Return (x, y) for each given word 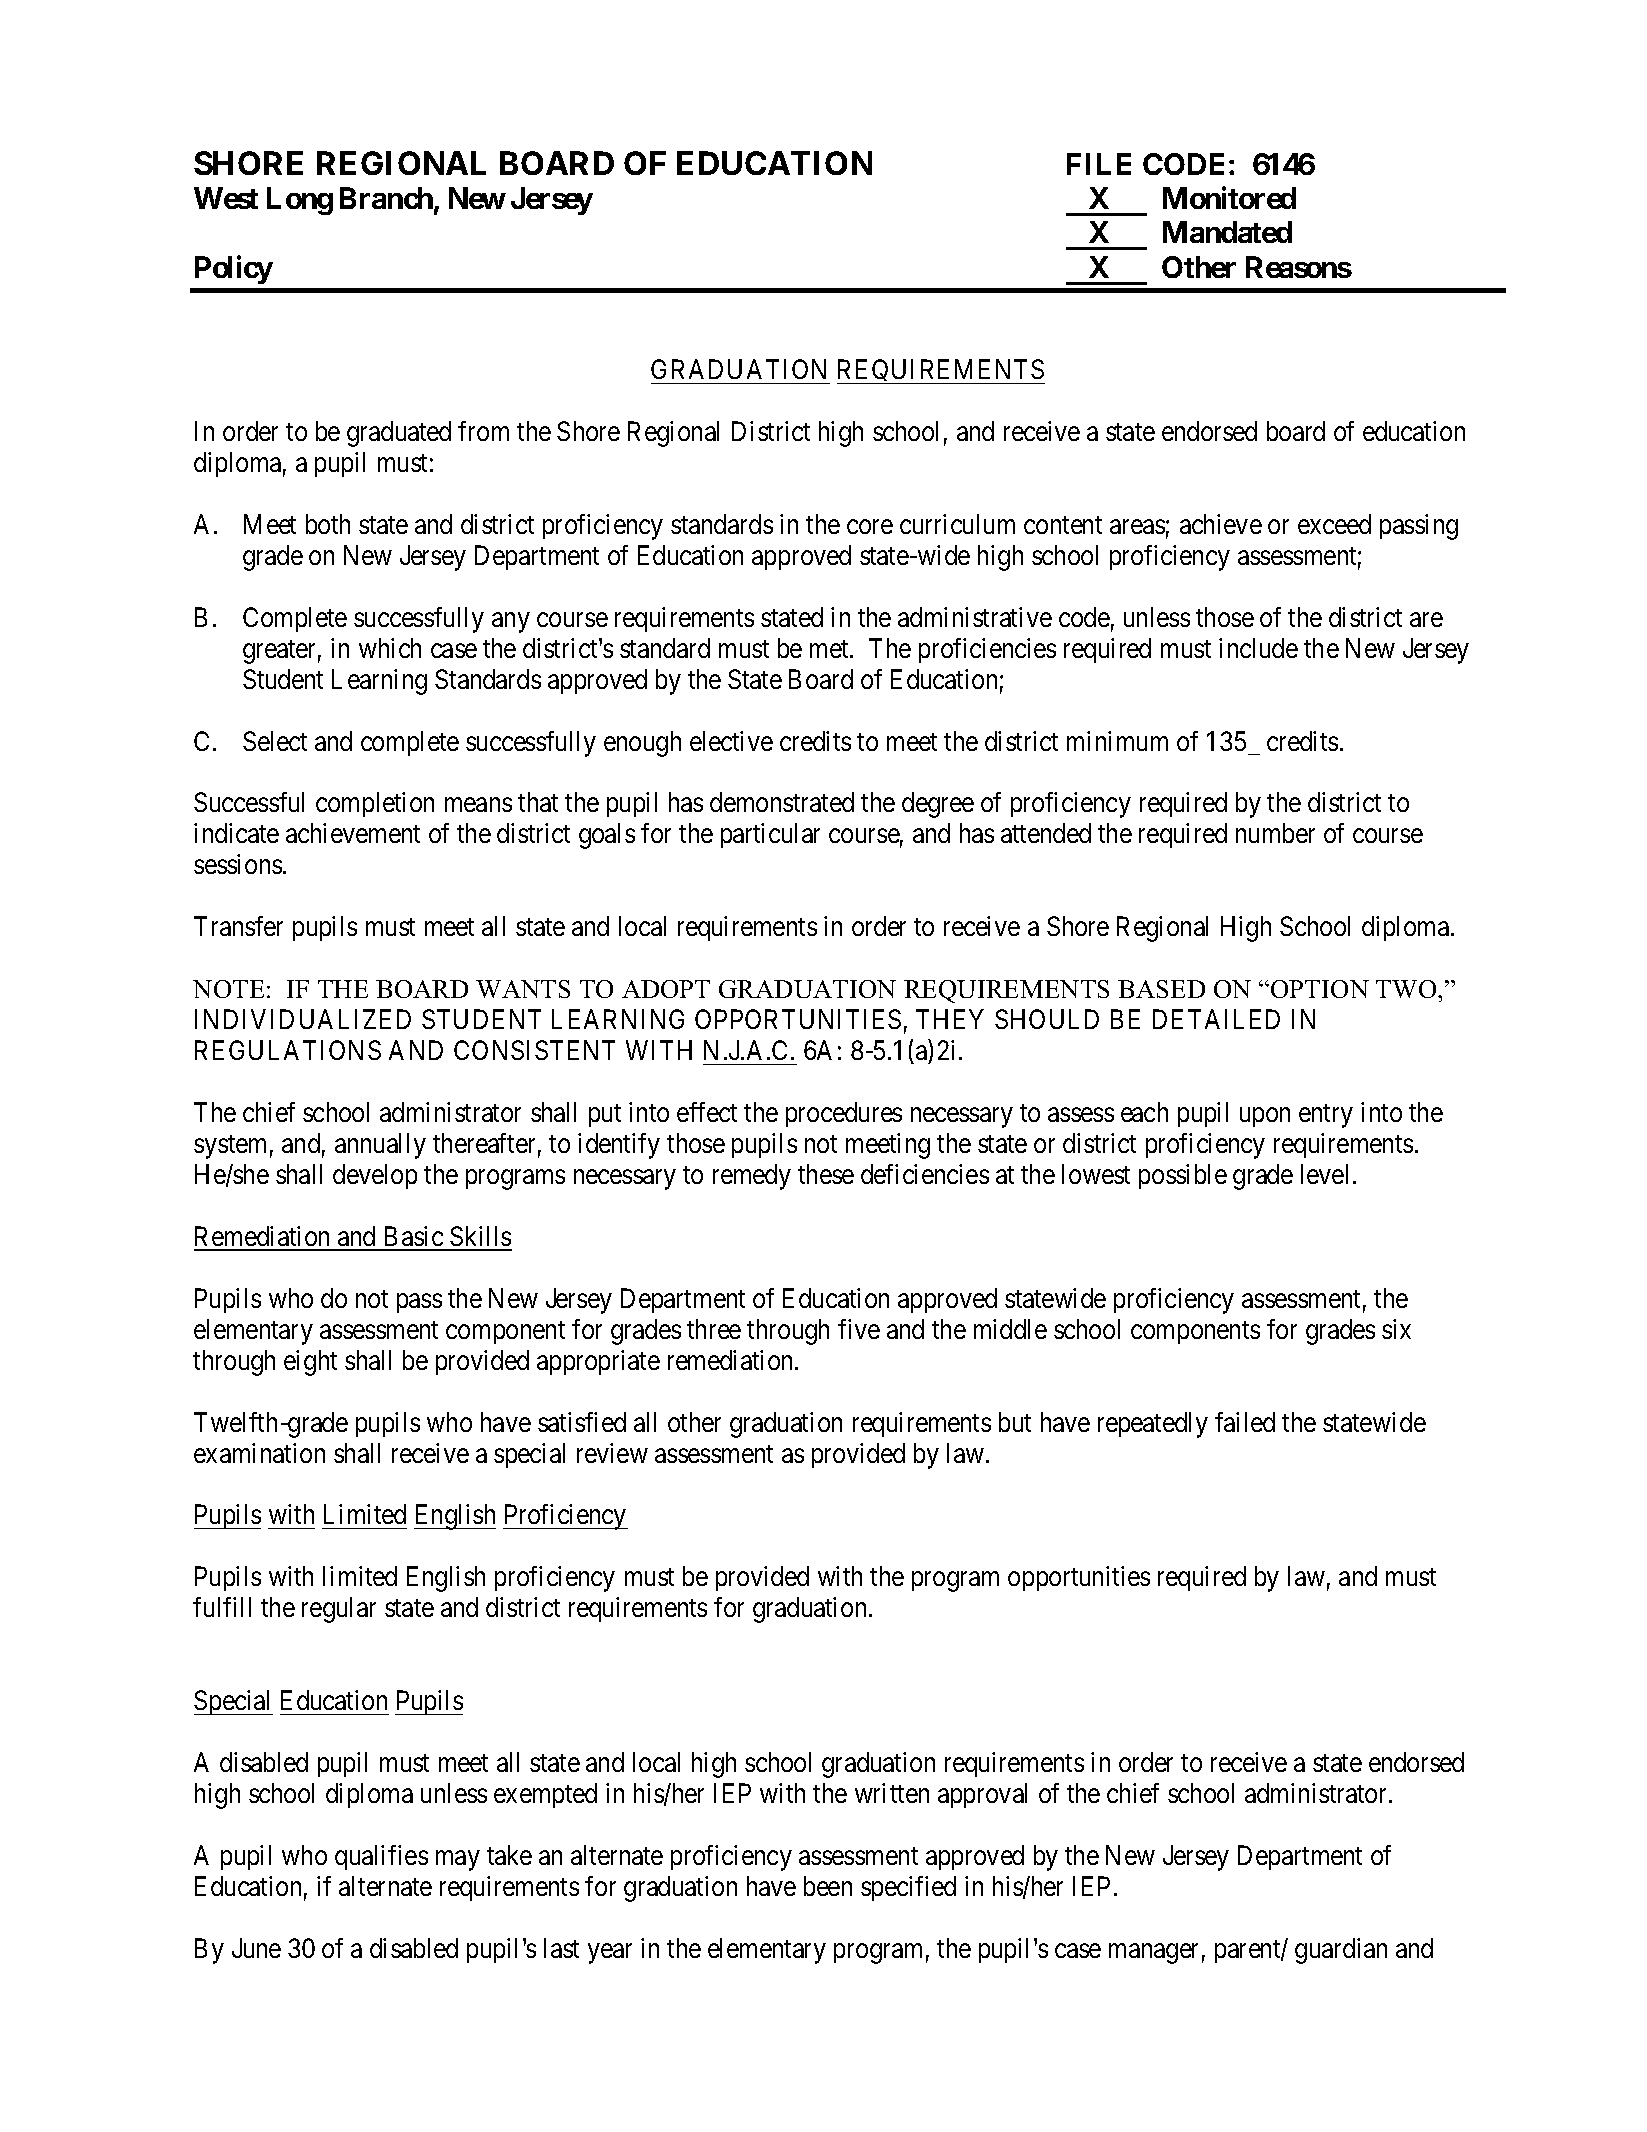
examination (259, 1453)
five (859, 1329)
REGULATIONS (288, 1050)
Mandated (1227, 232)
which (390, 648)
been (828, 1886)
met (830, 649)
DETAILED (1216, 1019)
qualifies (381, 1857)
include (1258, 648)
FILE (1099, 164)
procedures (844, 1114)
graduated (399, 434)
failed (1245, 1422)
